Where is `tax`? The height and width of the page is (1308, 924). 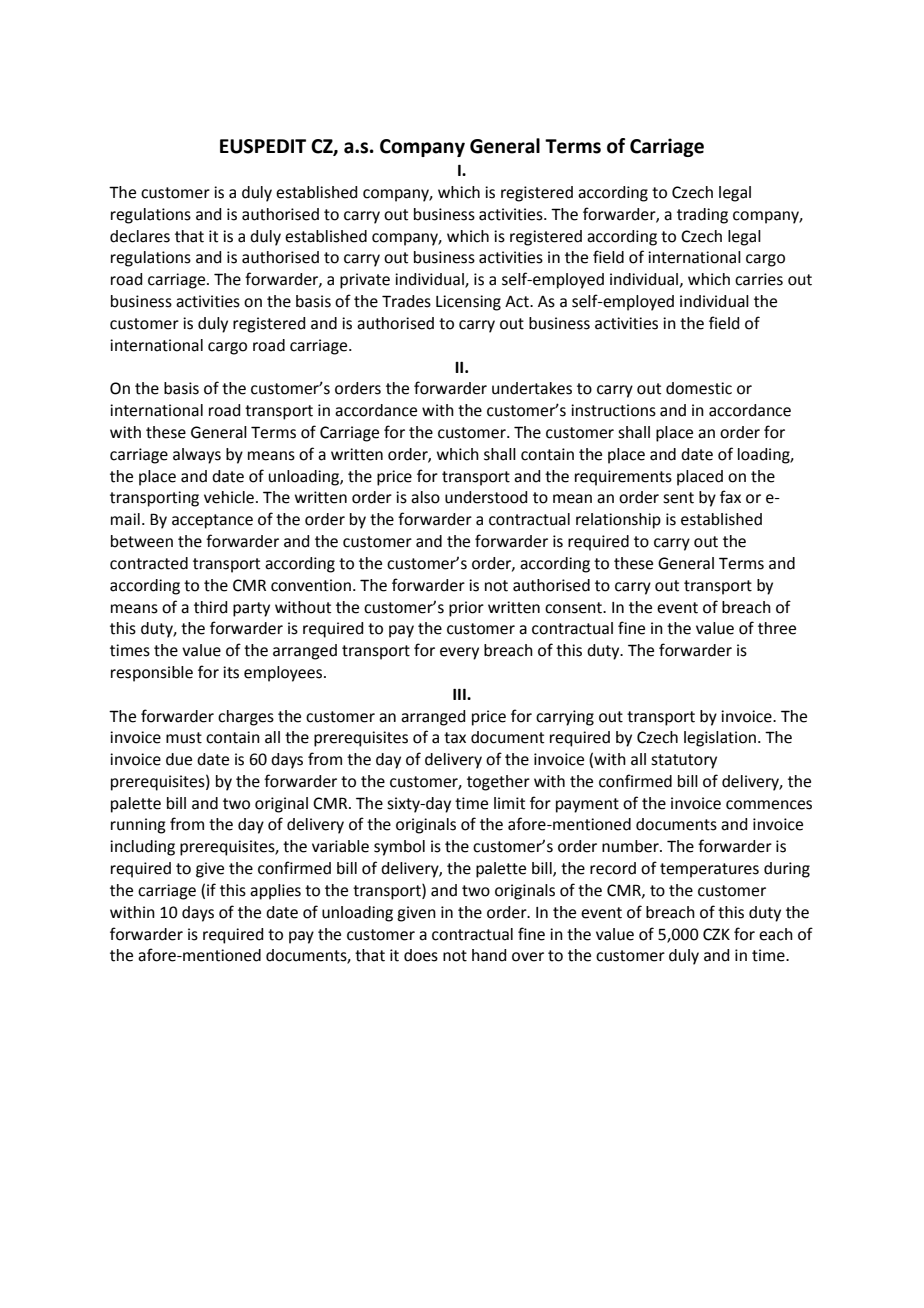
tax is located at coordinates (455, 738).
